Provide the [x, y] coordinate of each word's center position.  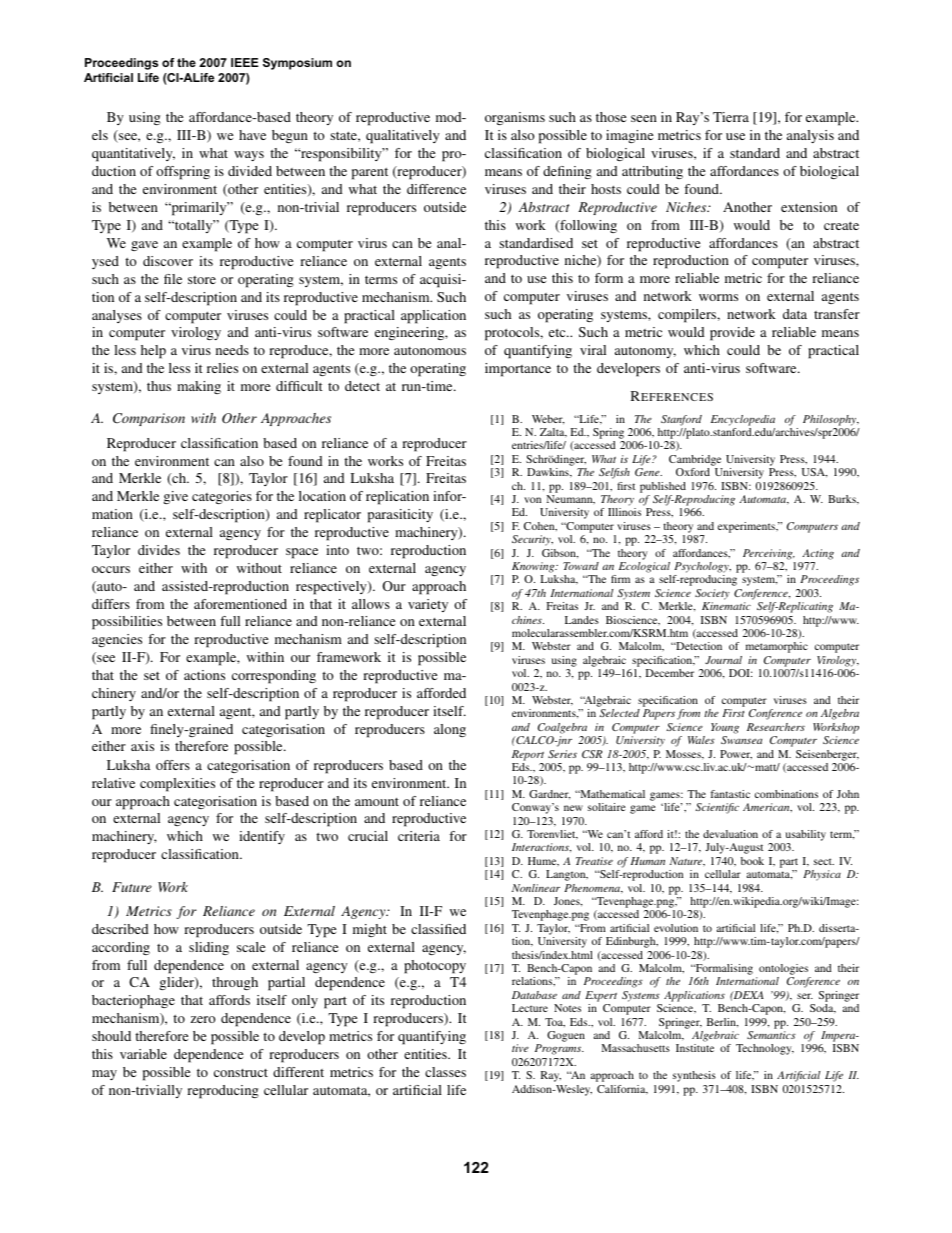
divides [159, 550]
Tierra [731, 117]
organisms [515, 118]
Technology [765, 1049]
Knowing [534, 567]
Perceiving [769, 554]
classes [445, 1072]
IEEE [245, 62]
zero [203, 1019]
